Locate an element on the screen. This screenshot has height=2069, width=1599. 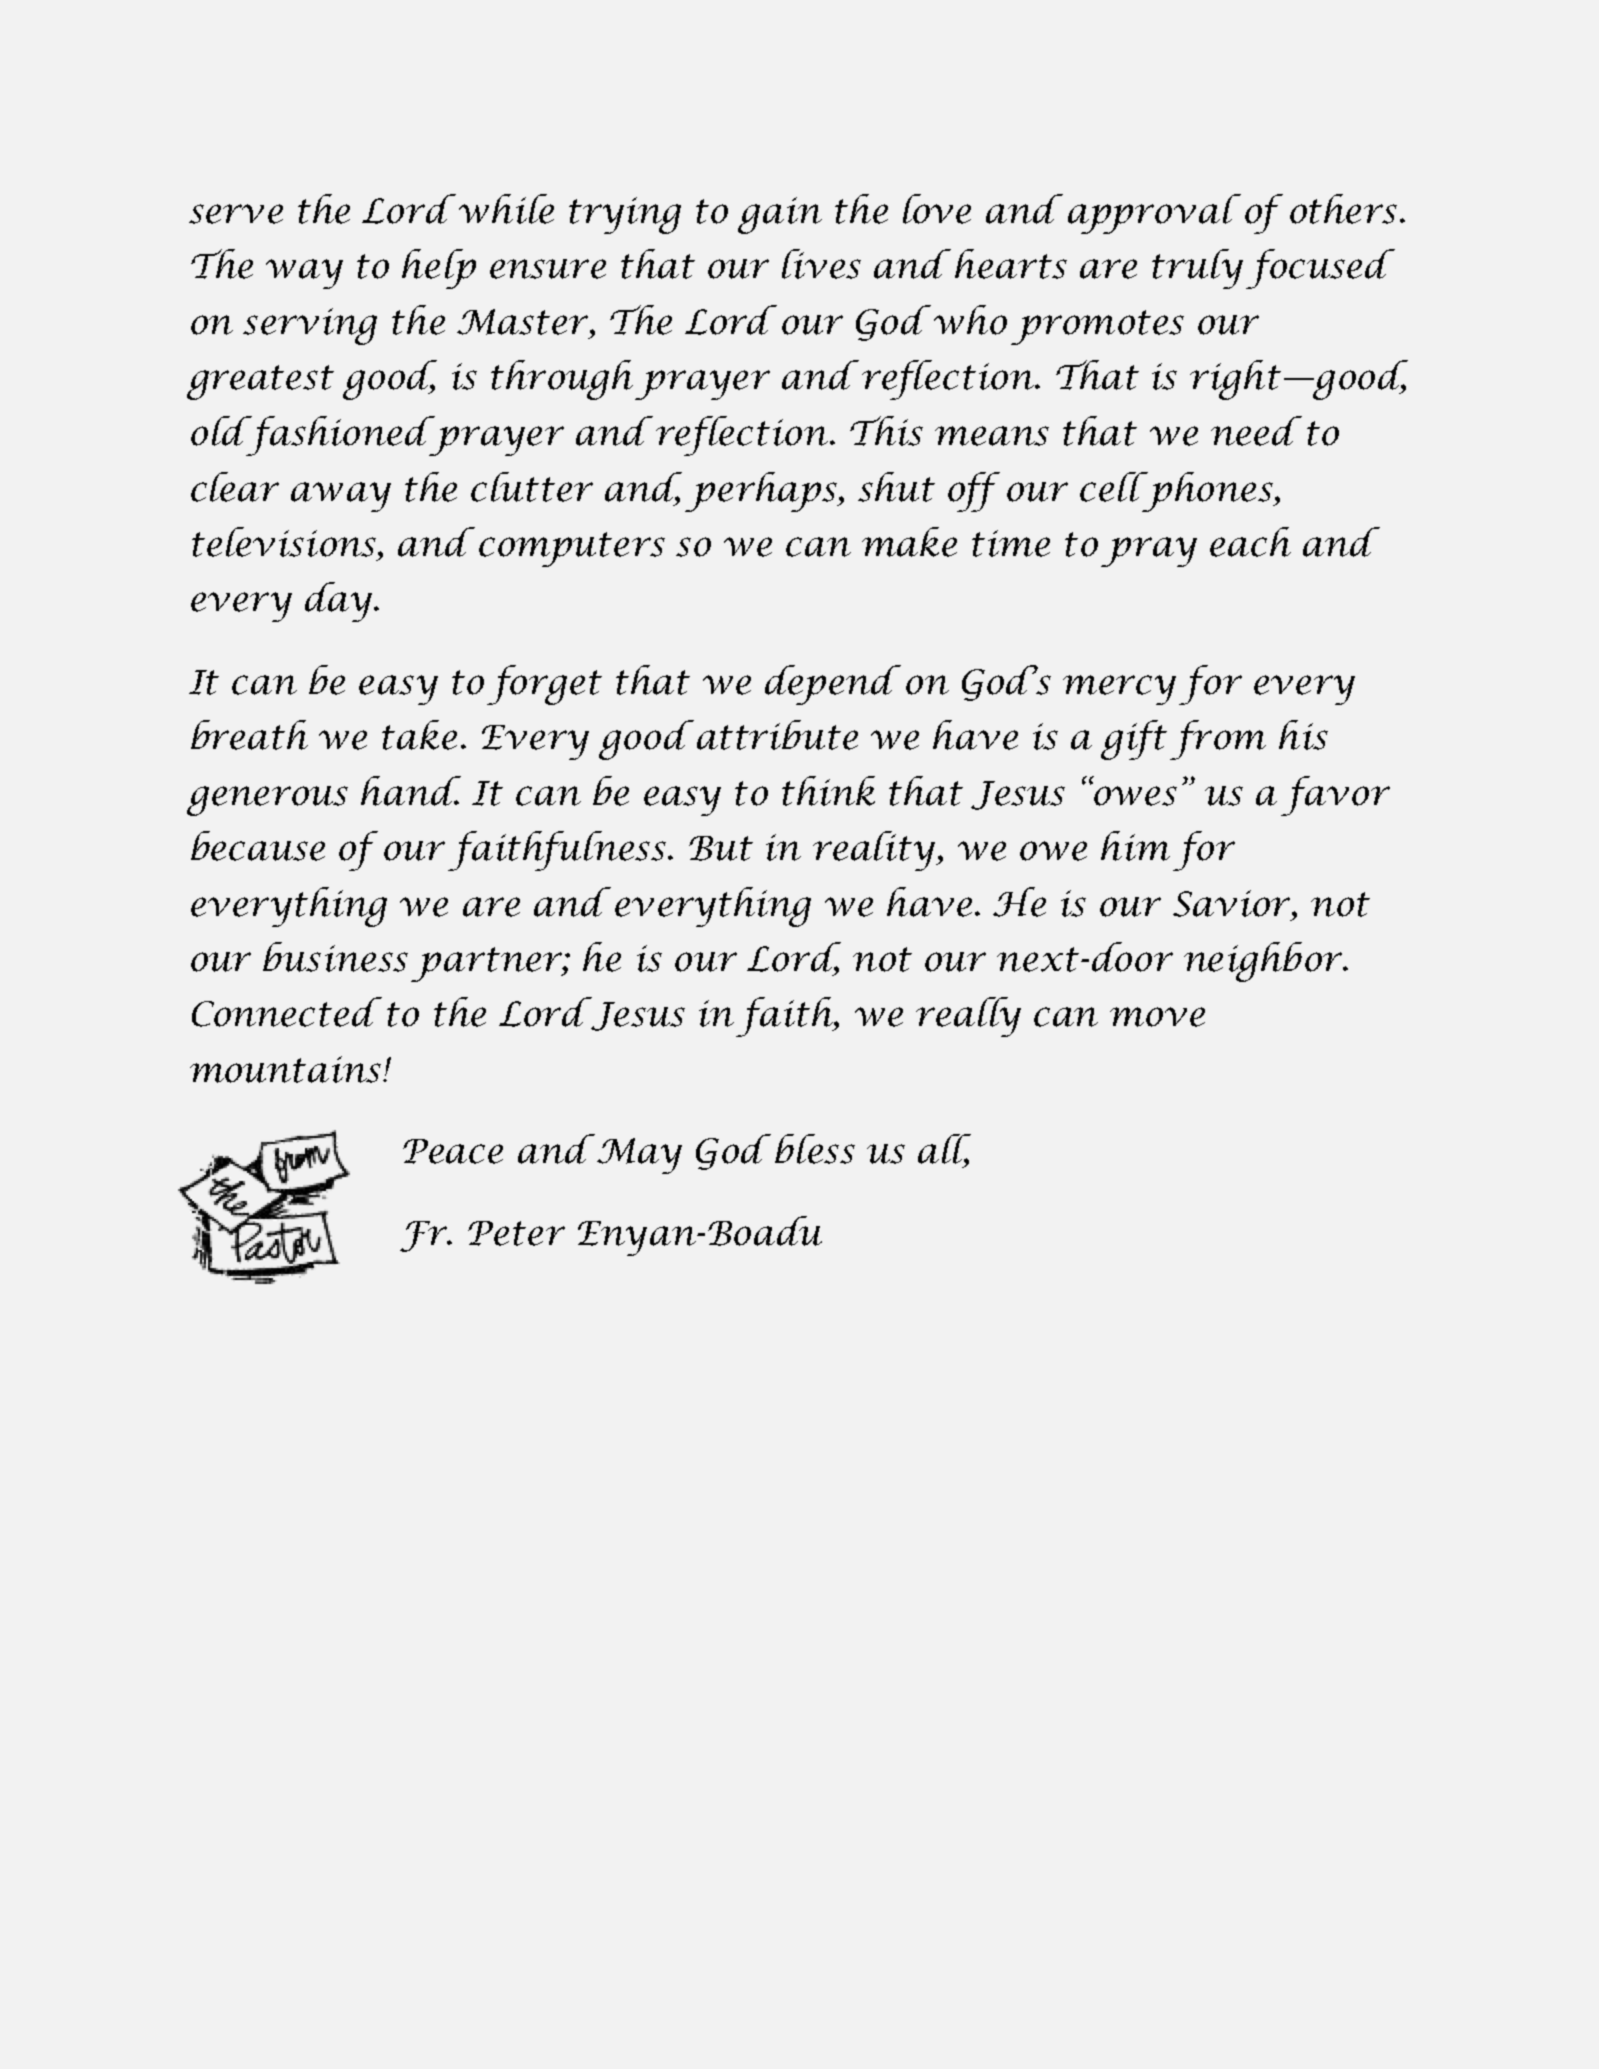
move is located at coordinates (1157, 1017).
